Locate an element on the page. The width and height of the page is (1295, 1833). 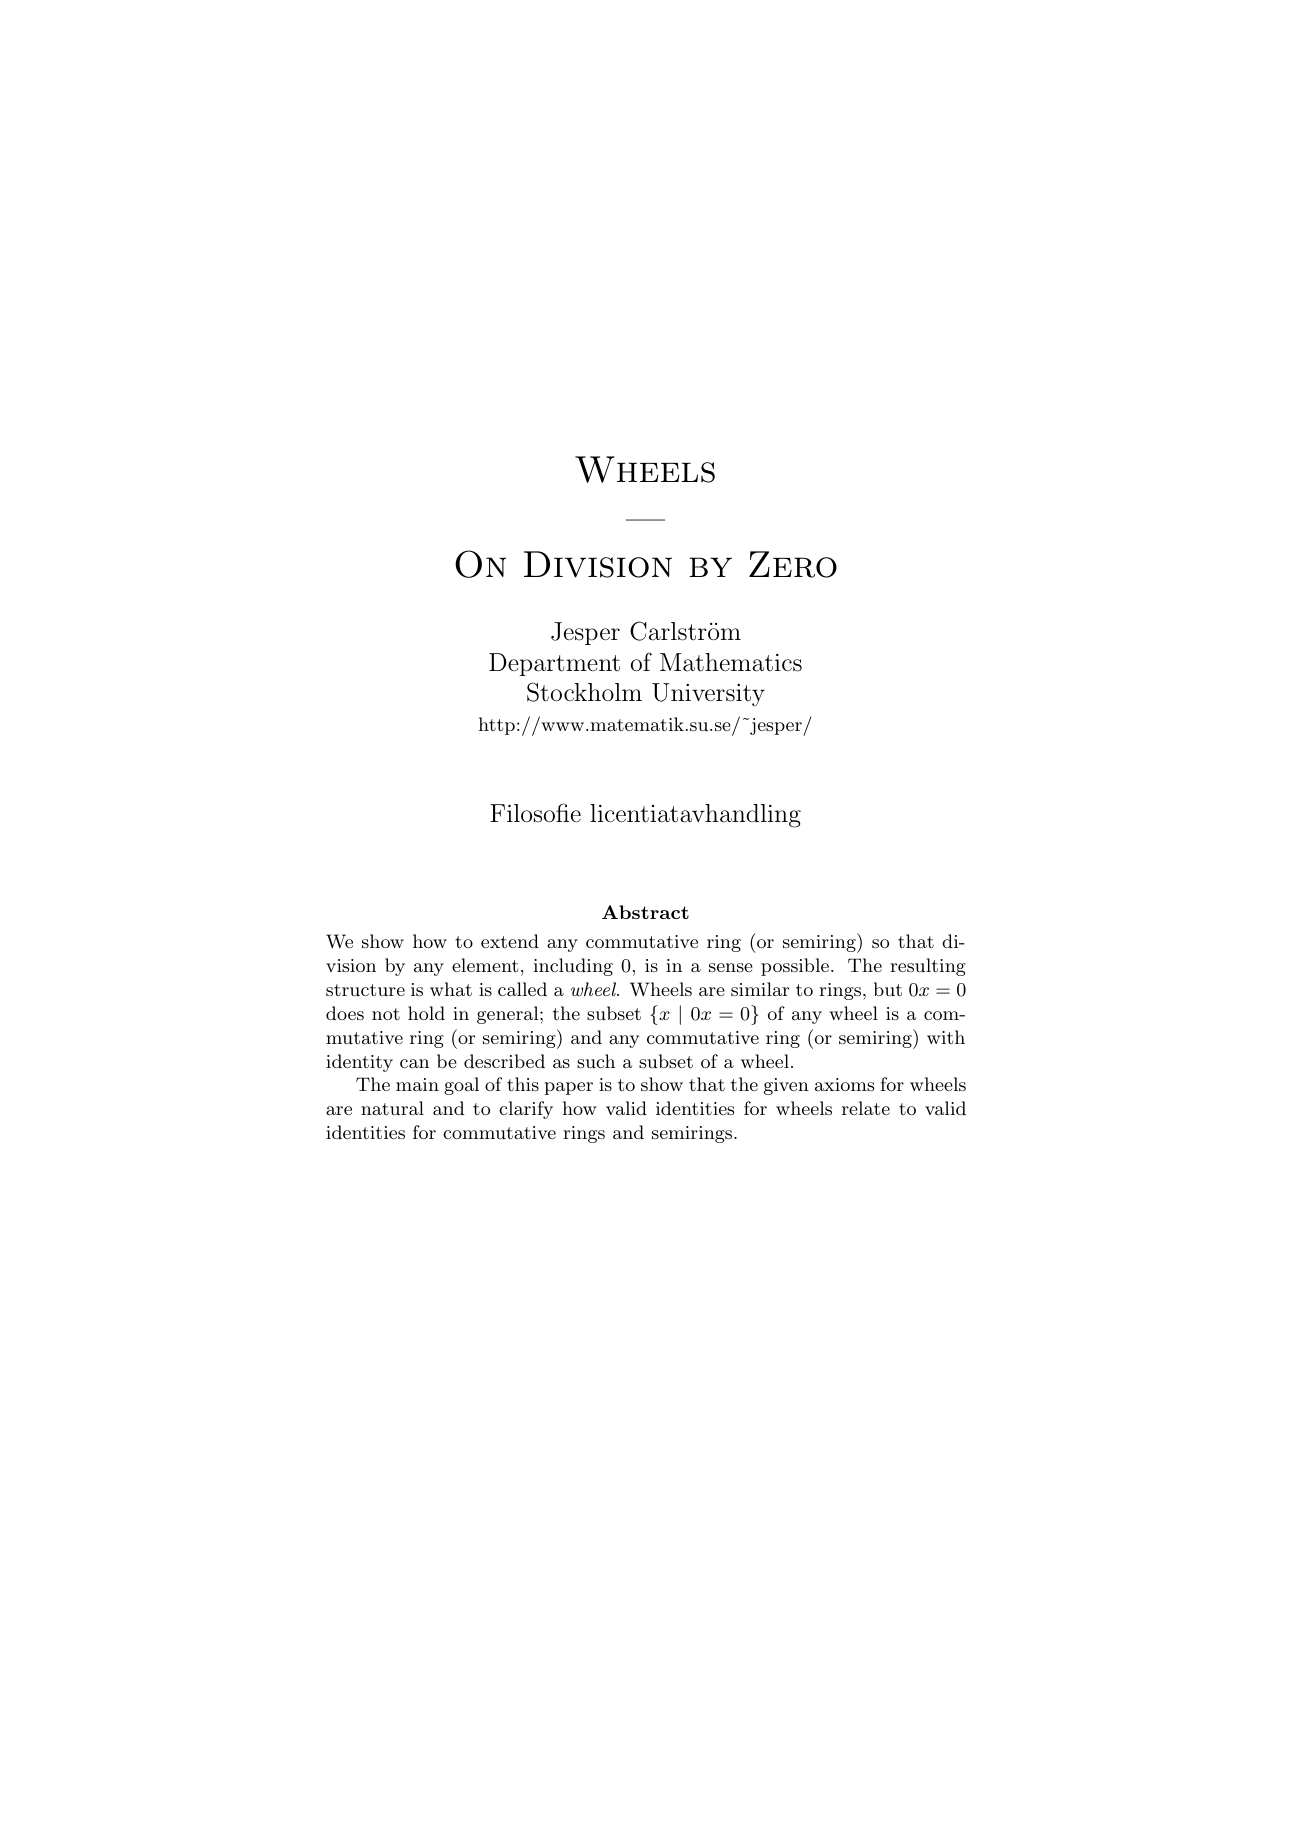
Zero is located at coordinates (793, 564).
